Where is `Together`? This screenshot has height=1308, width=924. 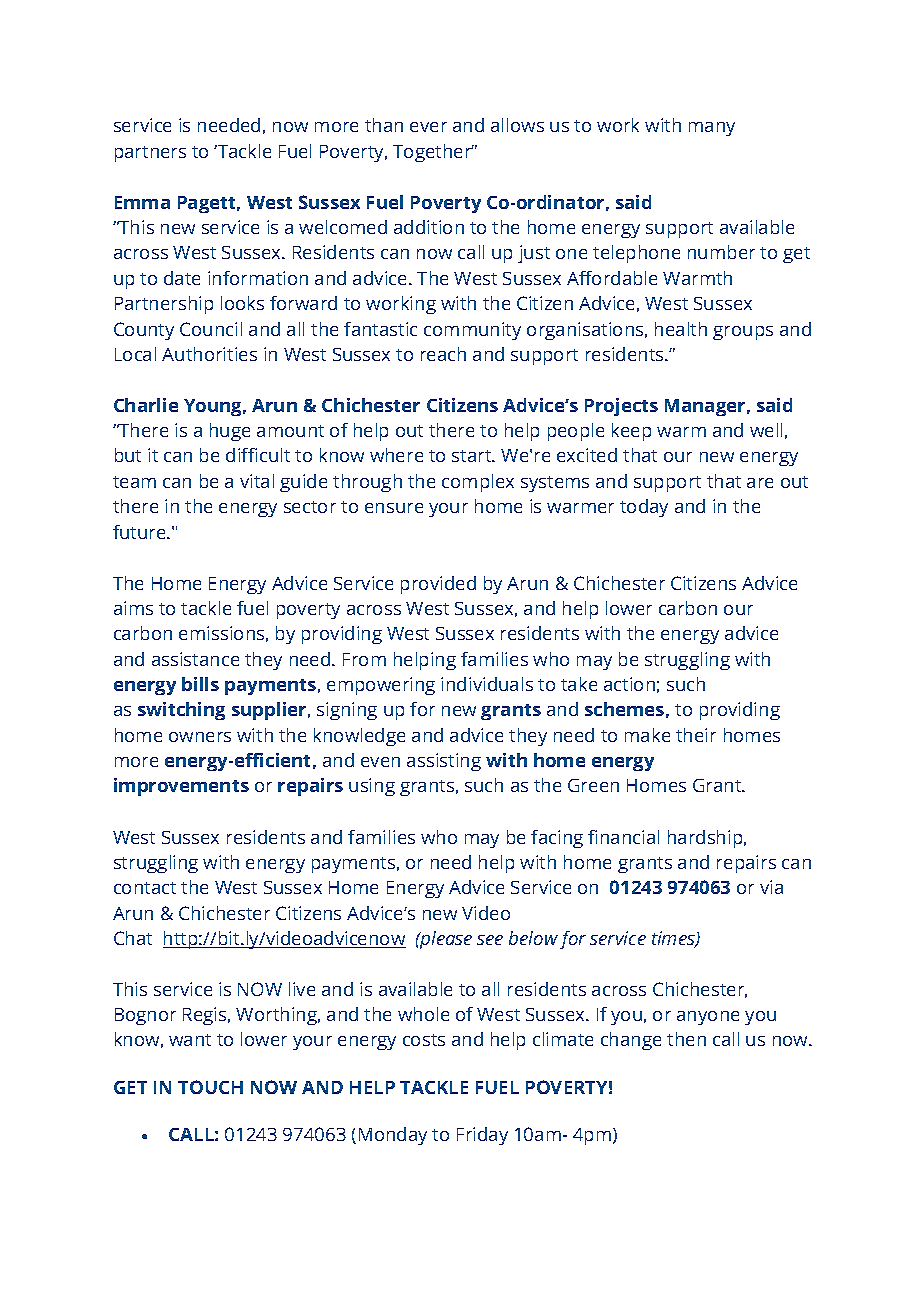 Together is located at coordinates (433, 153).
